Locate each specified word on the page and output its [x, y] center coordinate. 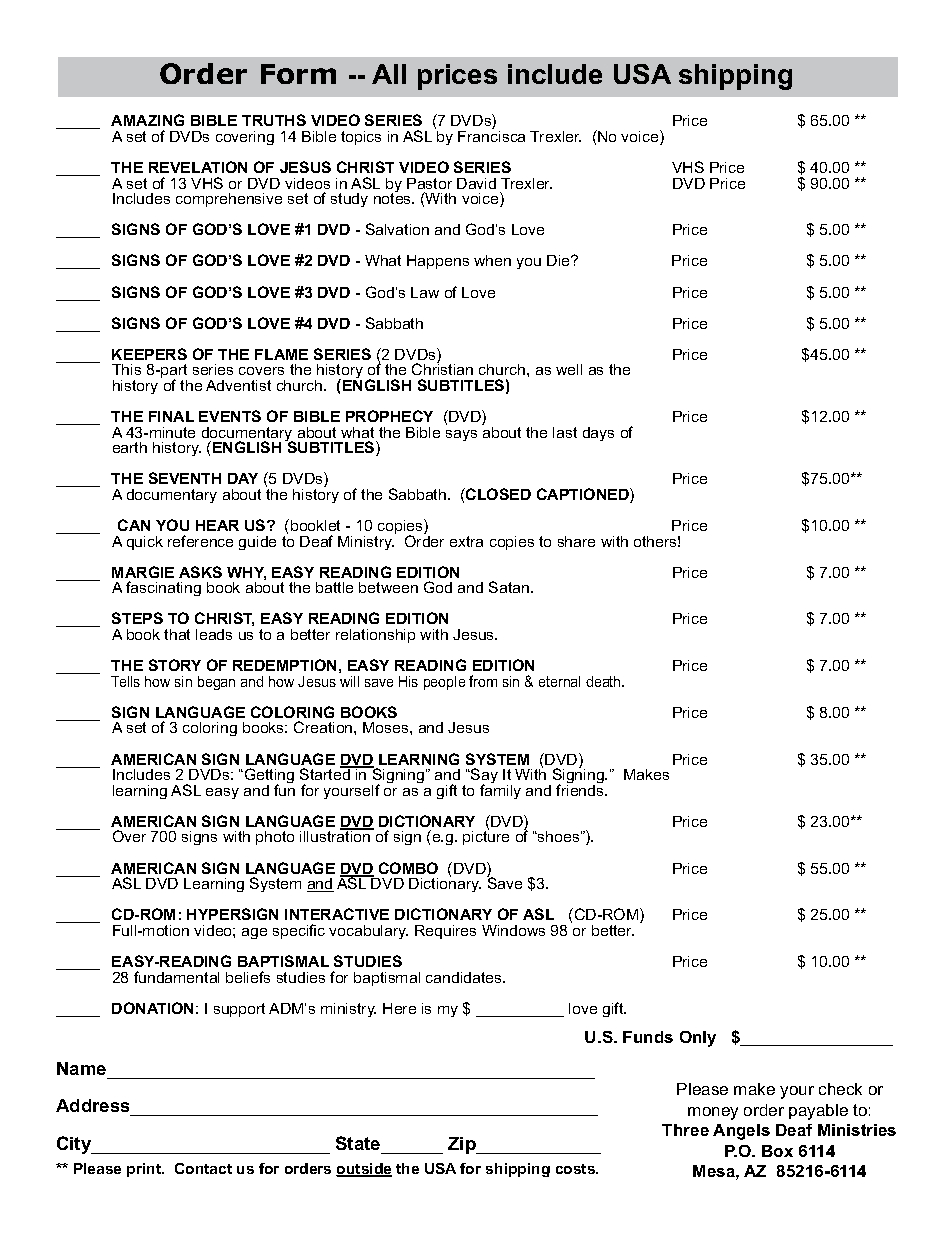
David [476, 183]
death [604, 681]
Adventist [238, 385]
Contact [203, 1168]
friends [581, 789]
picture [486, 837]
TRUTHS [274, 120]
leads [214, 634]
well [569, 369]
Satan [509, 587]
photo [275, 838]
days [598, 434]
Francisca [491, 135]
